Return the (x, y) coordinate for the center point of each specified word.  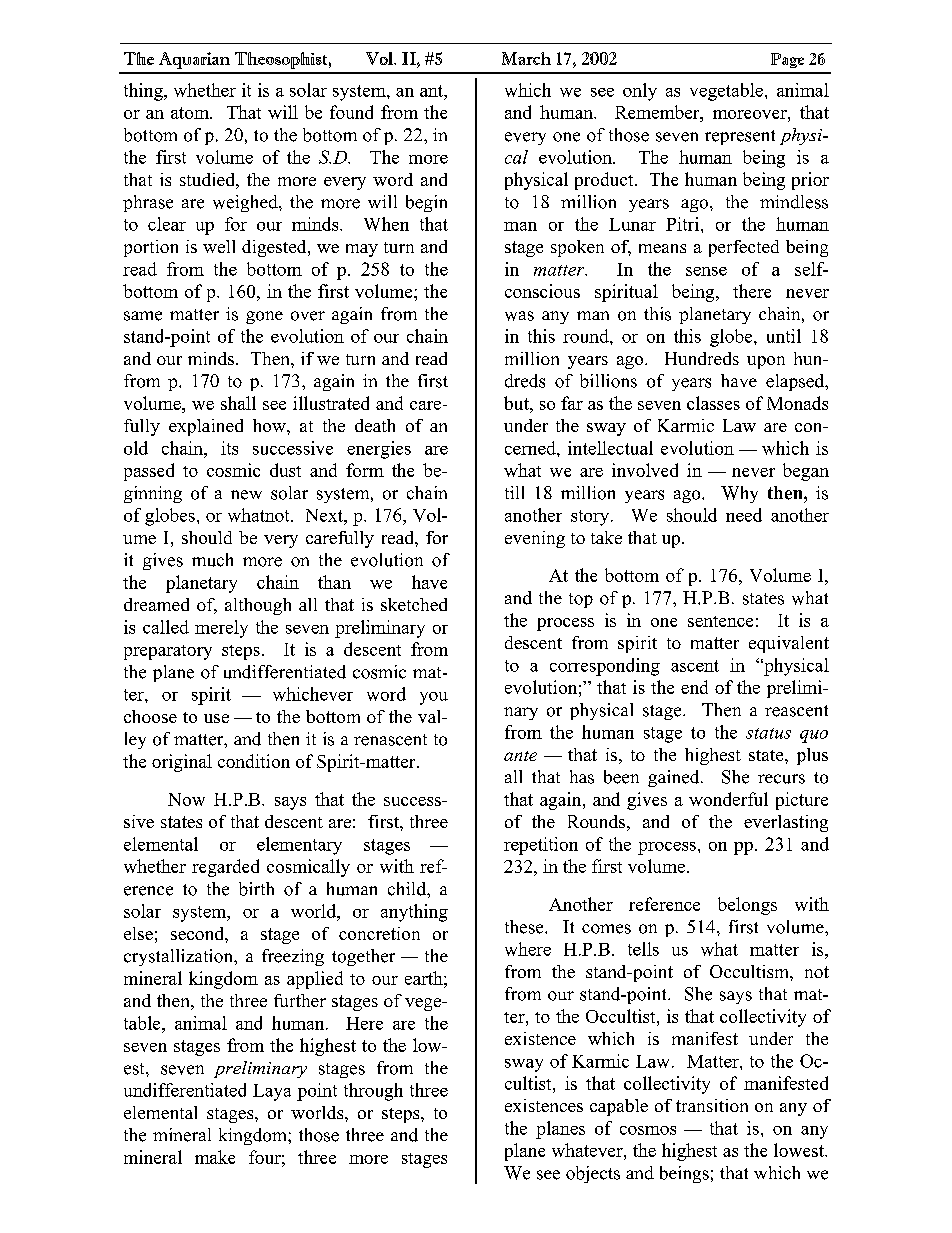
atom (191, 113)
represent (740, 137)
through (373, 1092)
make (215, 1157)
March (526, 58)
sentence (720, 621)
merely (221, 629)
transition (712, 1105)
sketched (414, 604)
